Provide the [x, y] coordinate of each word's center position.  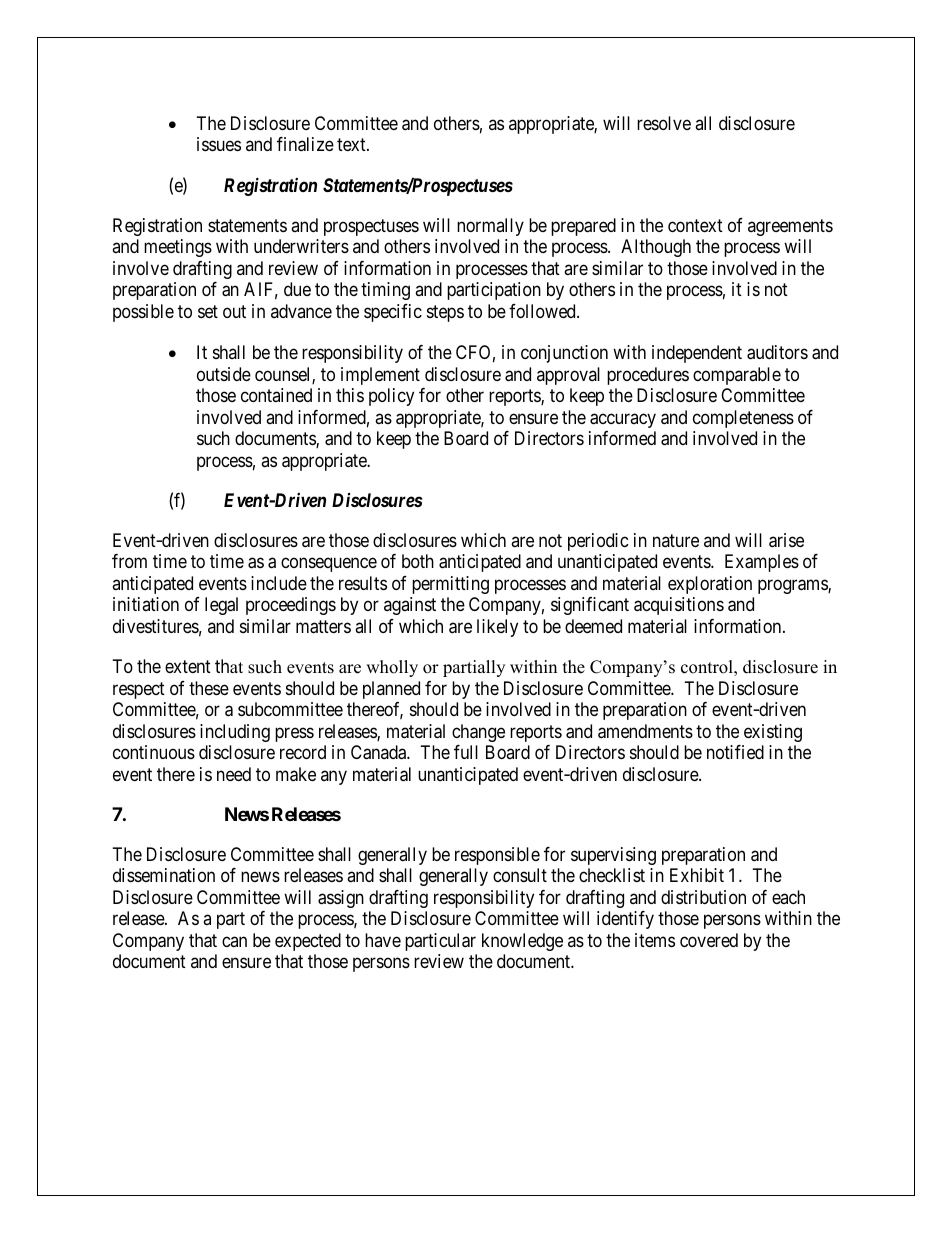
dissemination [164, 875]
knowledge [522, 942]
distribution [703, 897]
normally [490, 227]
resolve [664, 123]
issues [219, 144]
